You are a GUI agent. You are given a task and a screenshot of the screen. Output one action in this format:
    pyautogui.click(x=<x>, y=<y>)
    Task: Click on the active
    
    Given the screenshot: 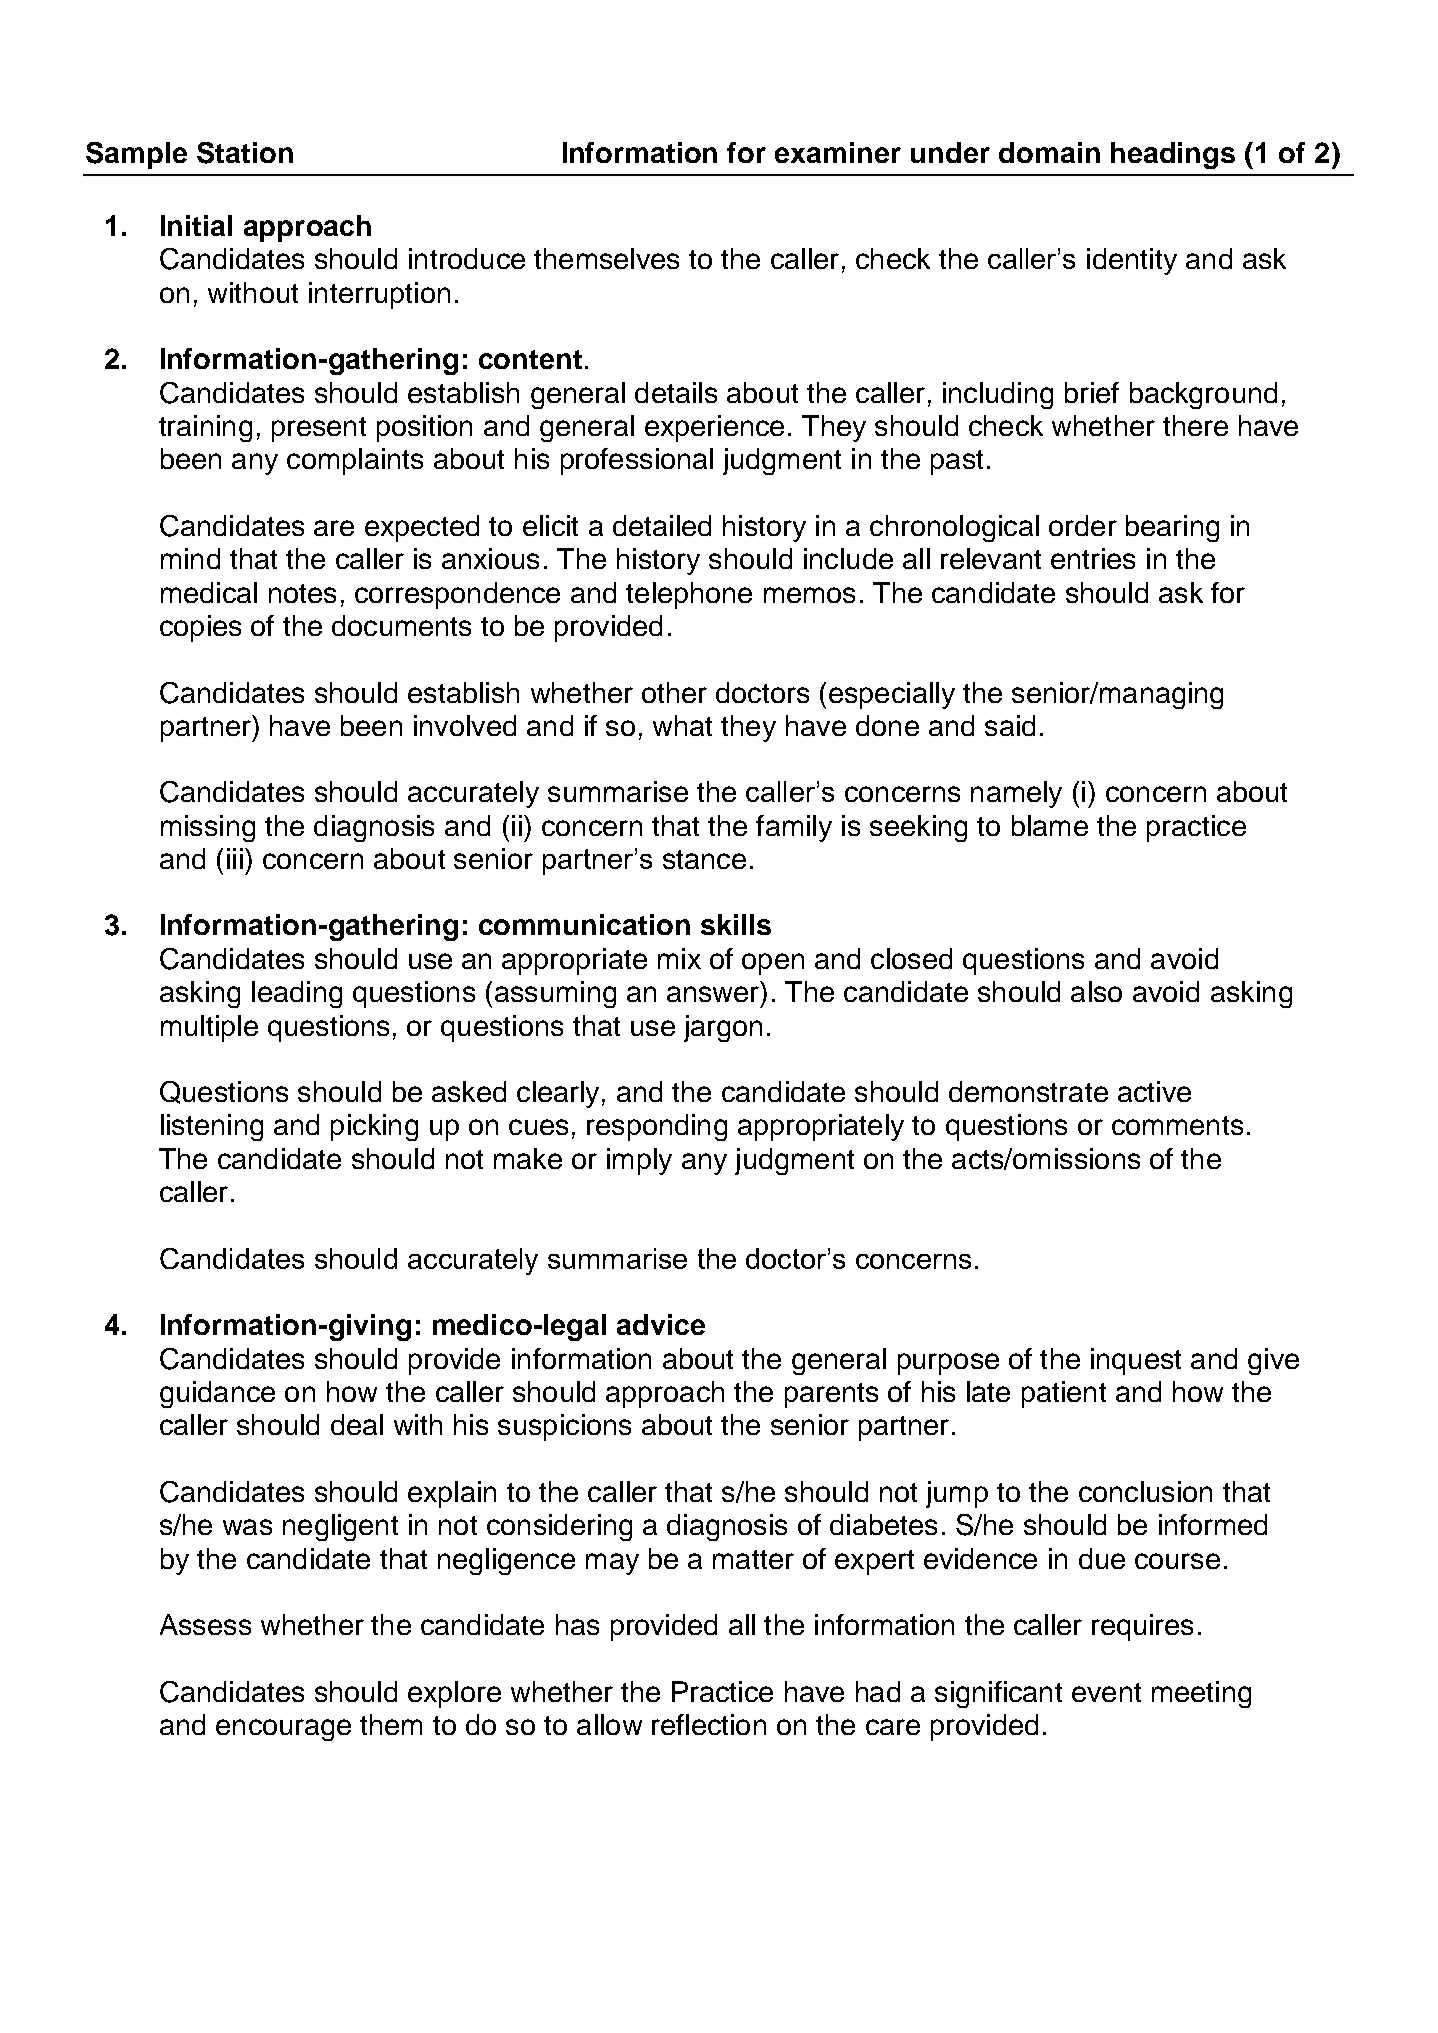 What is the action you would take?
    pyautogui.click(x=1154, y=1091)
